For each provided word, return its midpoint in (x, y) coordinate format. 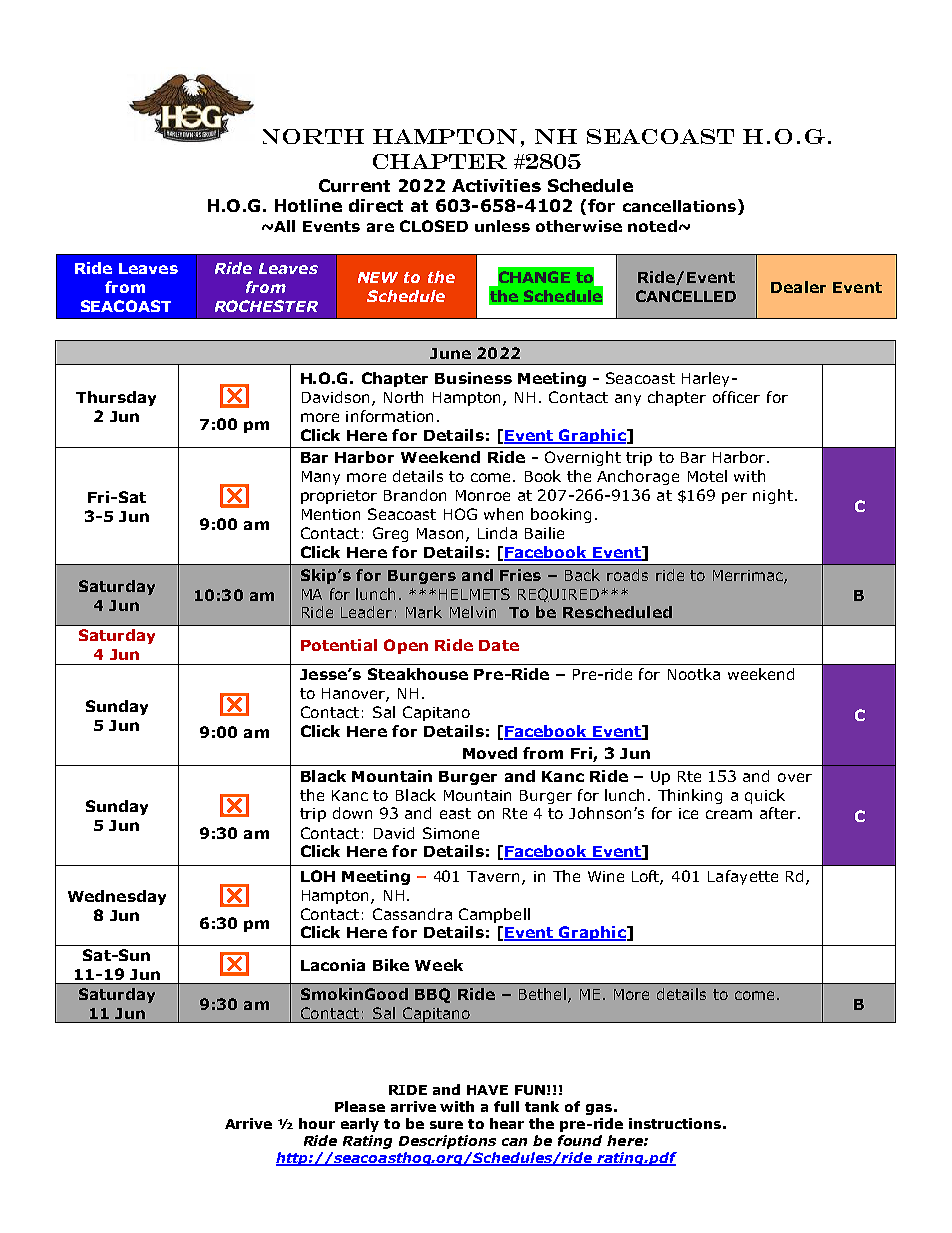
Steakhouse (418, 674)
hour (317, 1123)
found (580, 1140)
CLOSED (434, 226)
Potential (339, 645)
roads (627, 575)
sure (446, 1125)
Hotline (308, 205)
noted (652, 226)
